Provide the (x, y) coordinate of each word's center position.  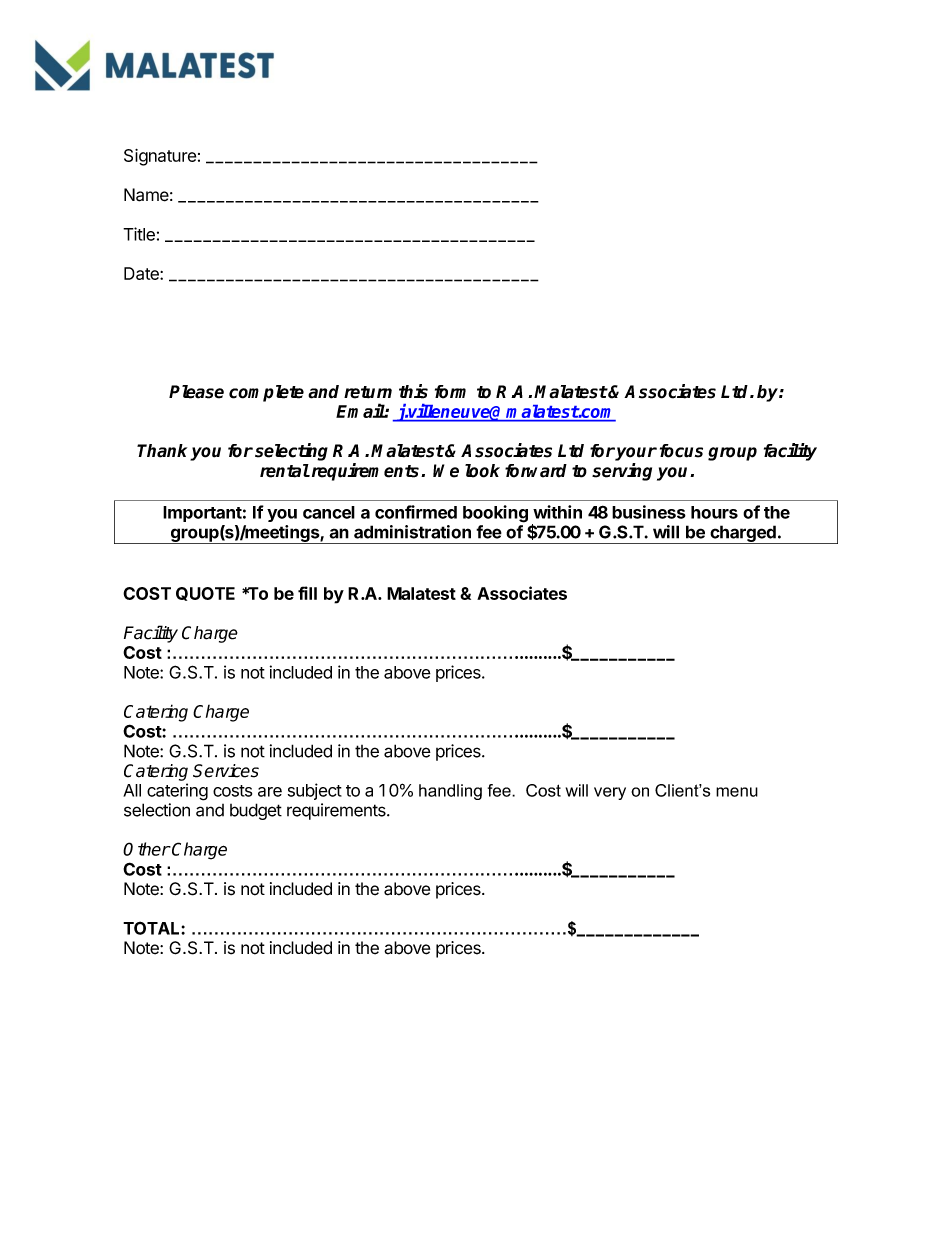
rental (285, 471)
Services (226, 771)
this (413, 391)
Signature (160, 157)
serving (622, 472)
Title (139, 234)
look (482, 471)
